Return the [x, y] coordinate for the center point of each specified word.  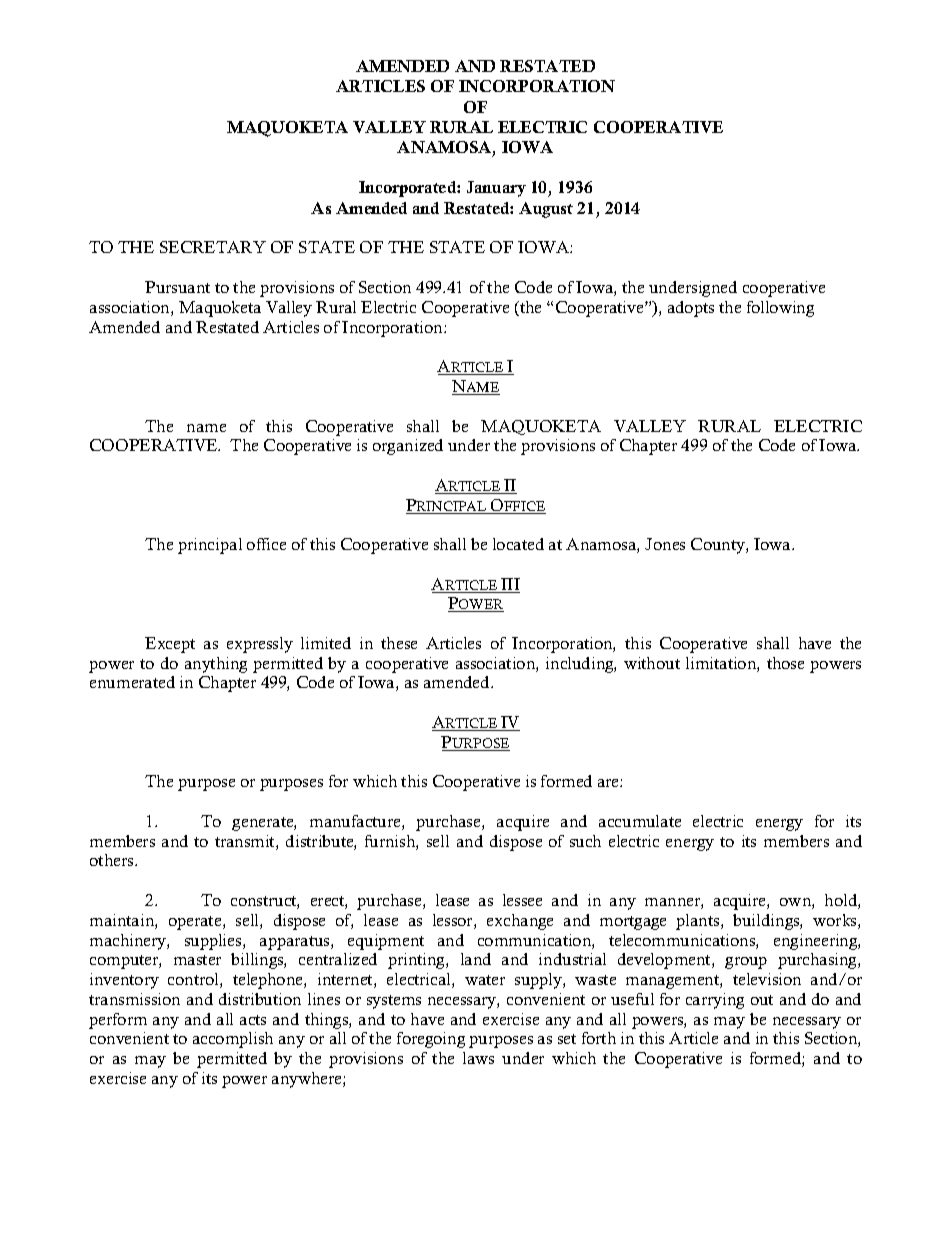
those [785, 663]
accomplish [233, 1040]
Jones [665, 544]
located [518, 544]
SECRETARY [213, 247]
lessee [522, 900]
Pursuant [177, 287]
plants [699, 922]
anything [216, 665]
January [496, 189]
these [399, 643]
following [780, 309]
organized [408, 447]
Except [170, 645]
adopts [691, 309]
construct [265, 902]
